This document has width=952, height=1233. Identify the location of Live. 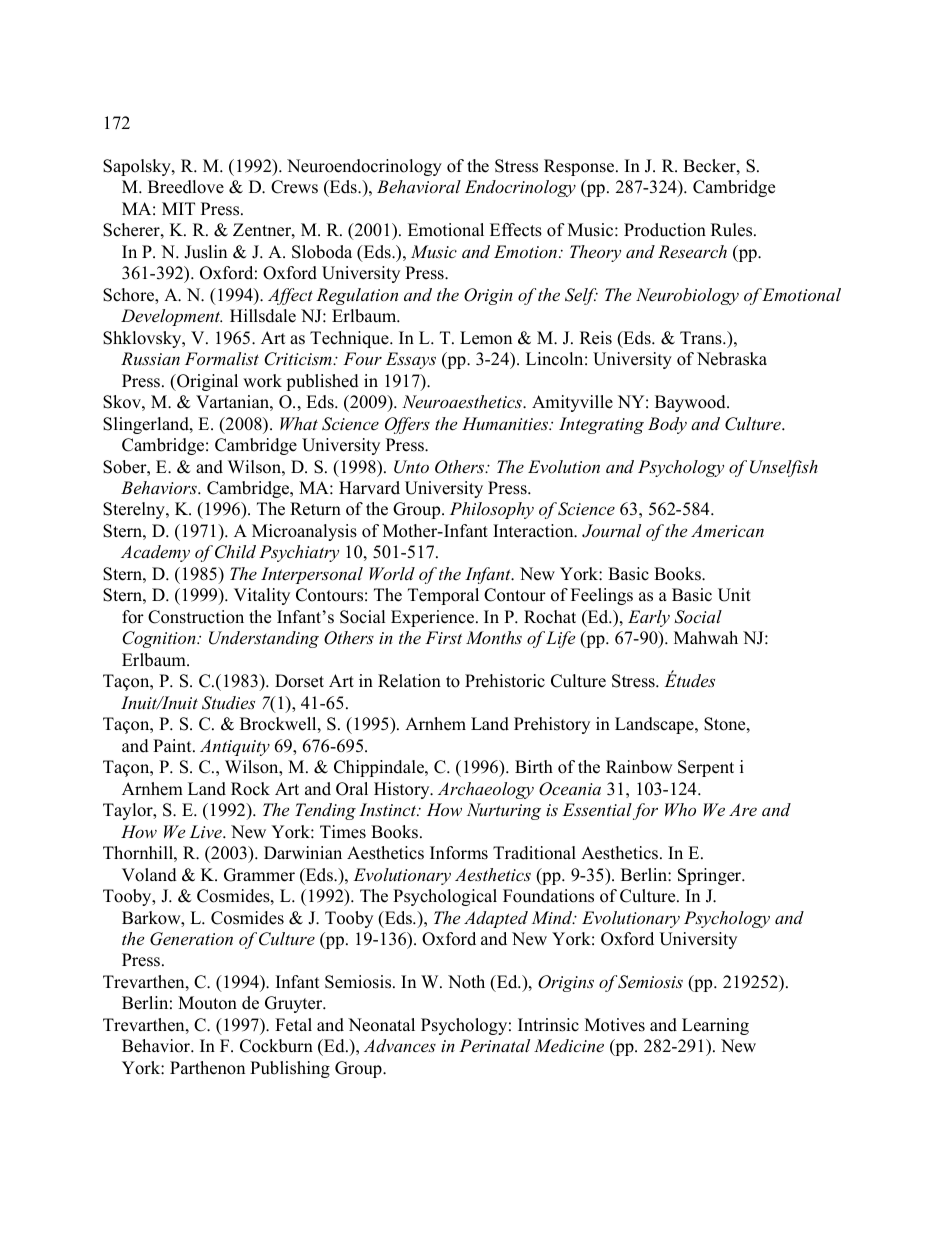
(207, 831).
